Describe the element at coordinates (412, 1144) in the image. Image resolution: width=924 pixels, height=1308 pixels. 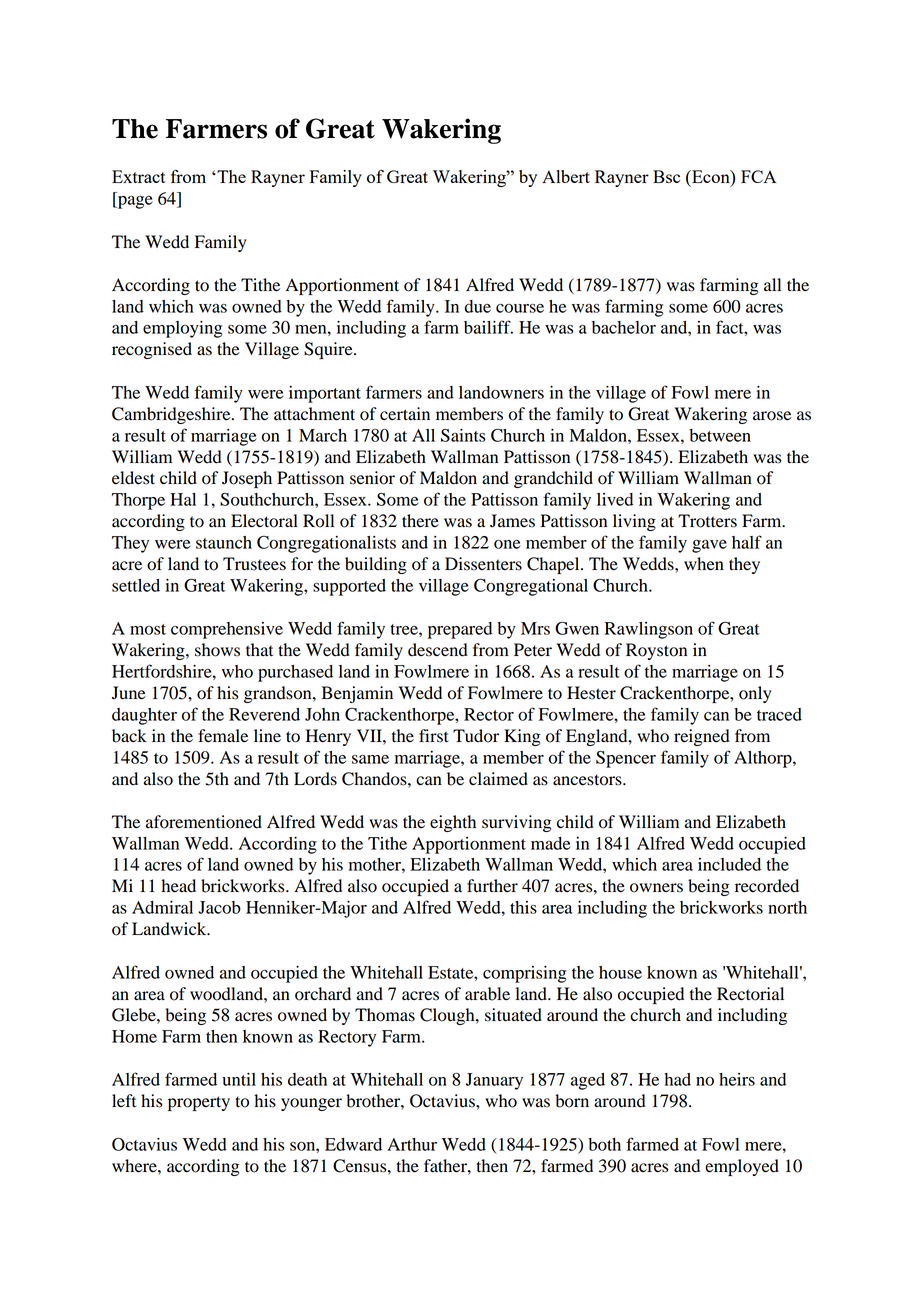
I see `Arthur` at that location.
